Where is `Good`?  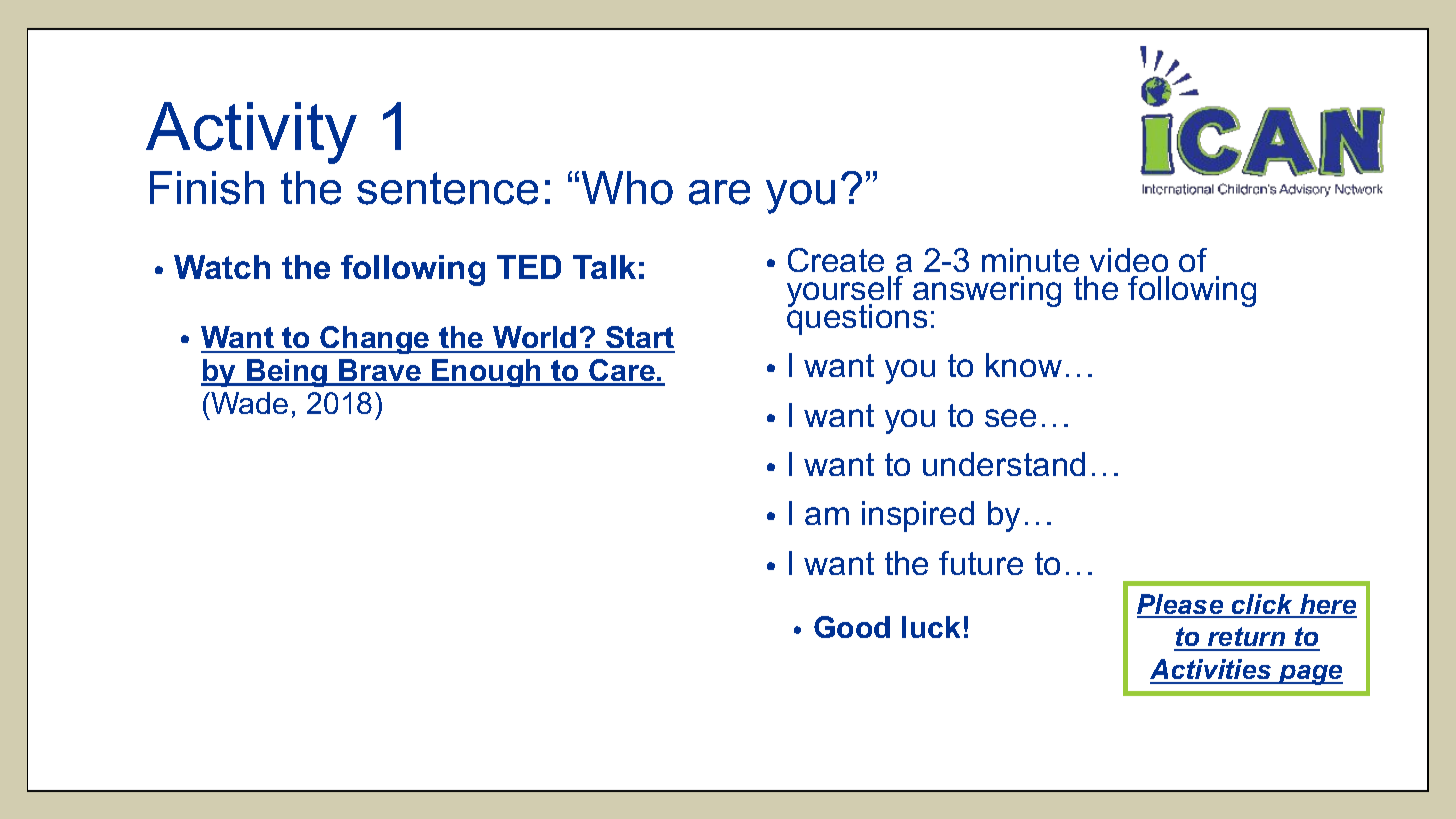 Good is located at coordinates (852, 627).
